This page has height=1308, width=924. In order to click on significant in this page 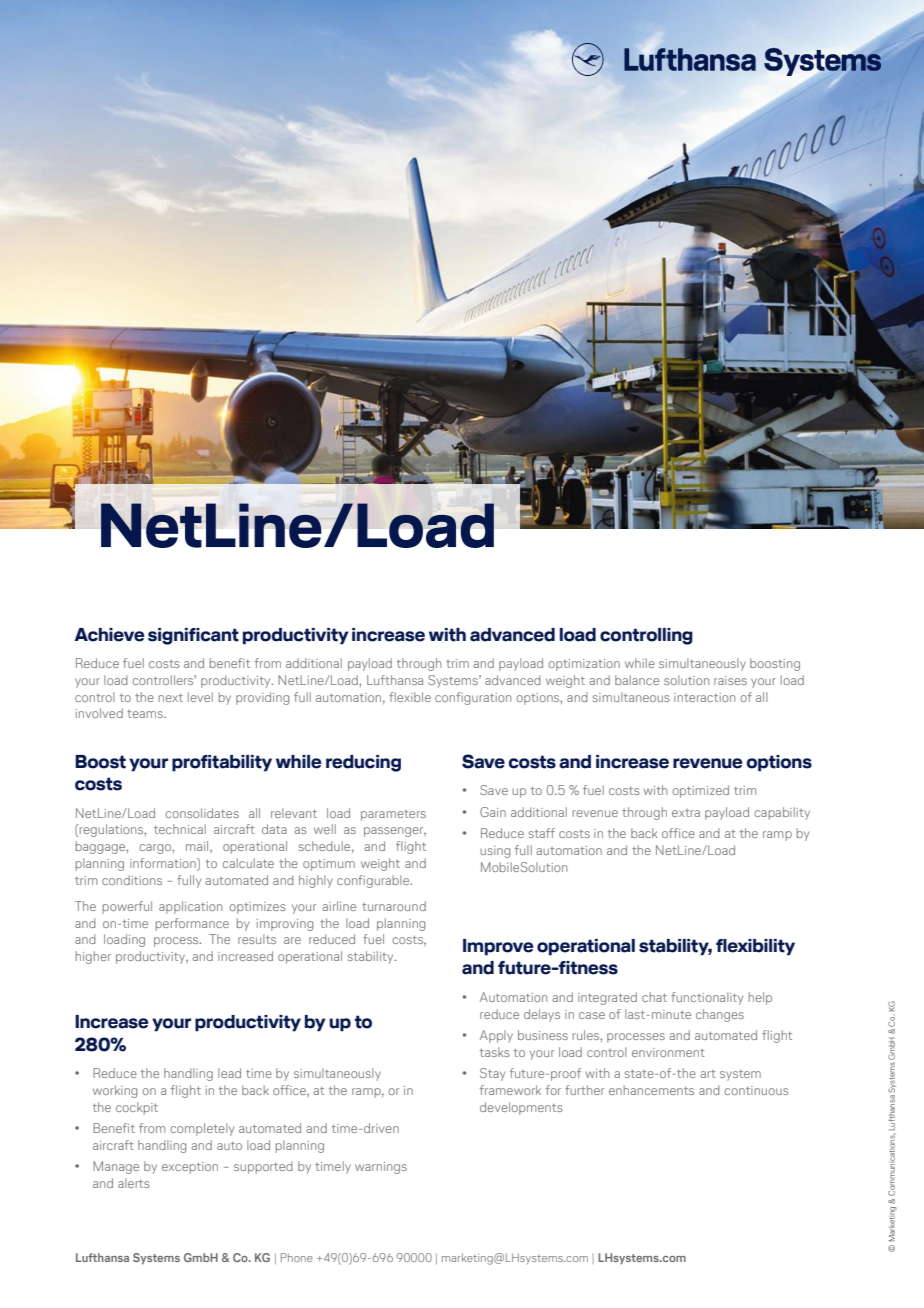, I will do `click(193, 636)`.
